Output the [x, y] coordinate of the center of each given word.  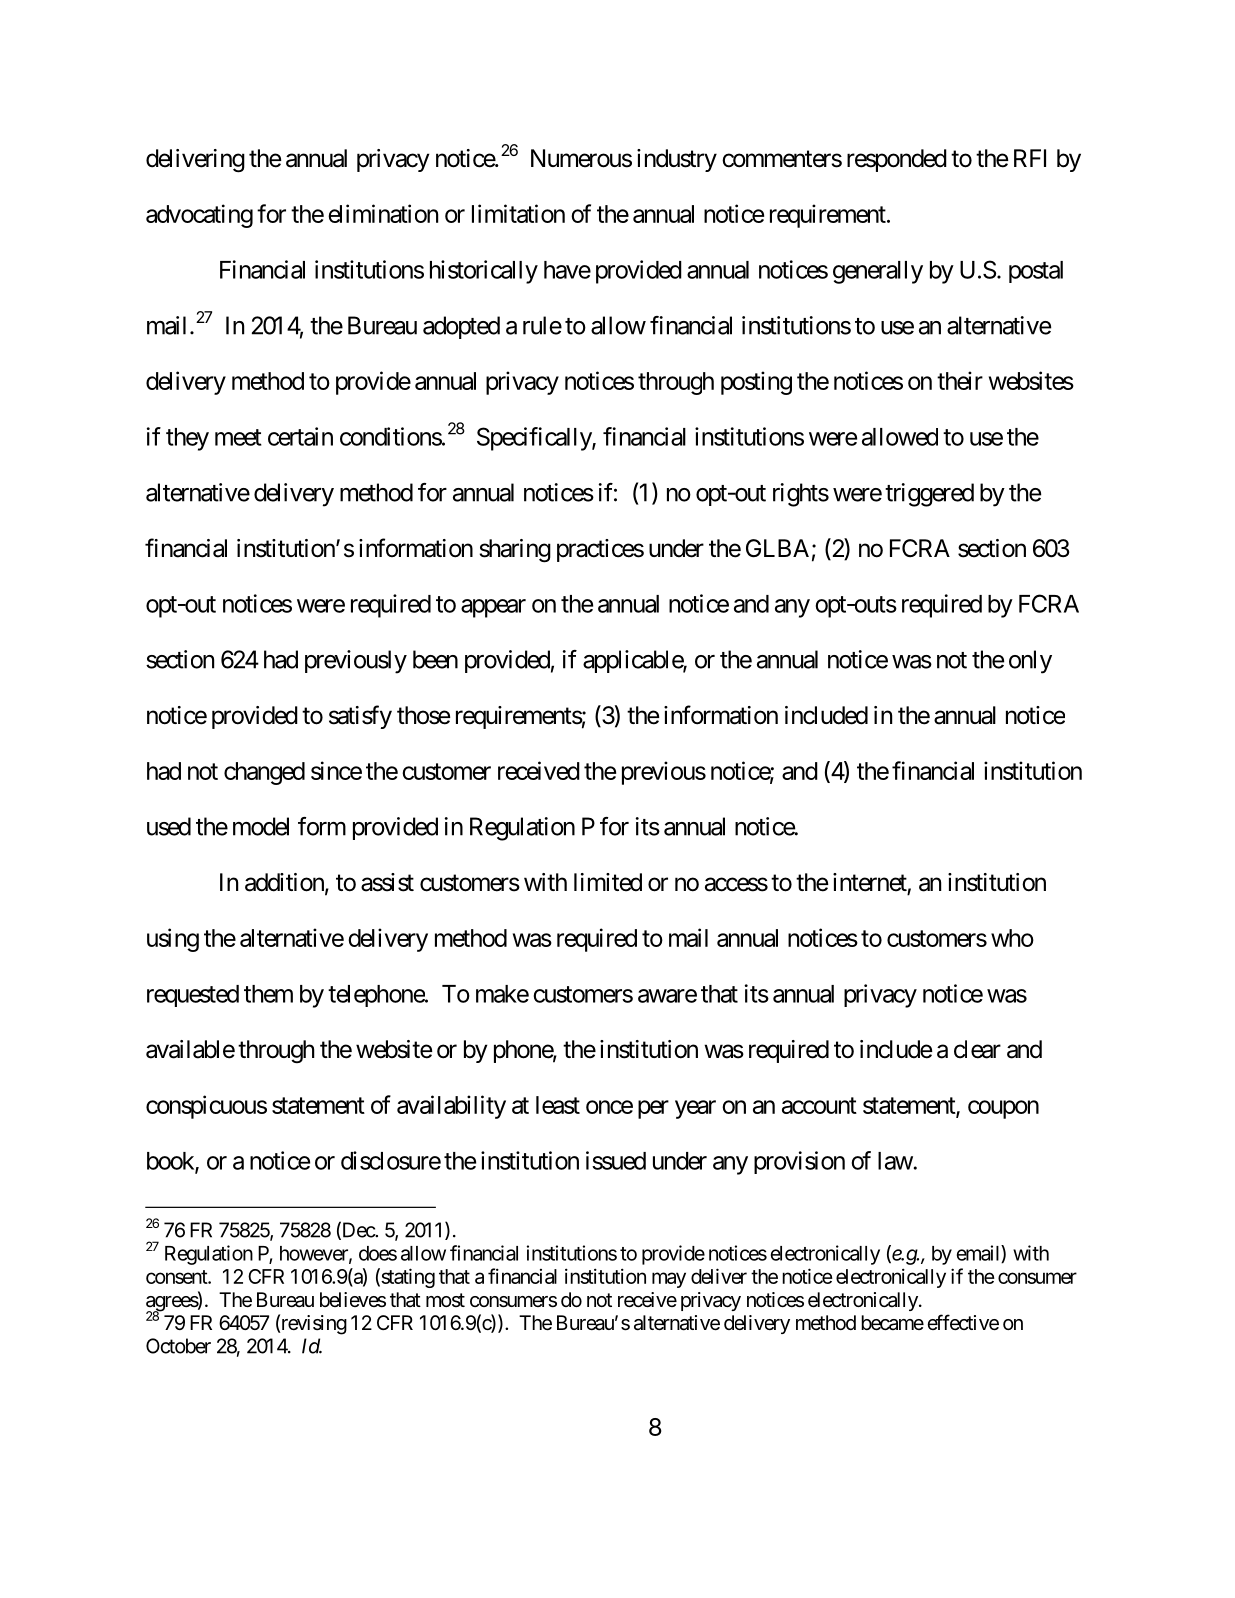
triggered [929, 495]
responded [897, 160]
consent [177, 1277]
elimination [383, 213]
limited [608, 882]
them [268, 994]
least [558, 1105]
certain [300, 436]
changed [264, 773]
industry [677, 160]
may [669, 1280]
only [1030, 662]
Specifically [535, 439]
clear [977, 1049]
